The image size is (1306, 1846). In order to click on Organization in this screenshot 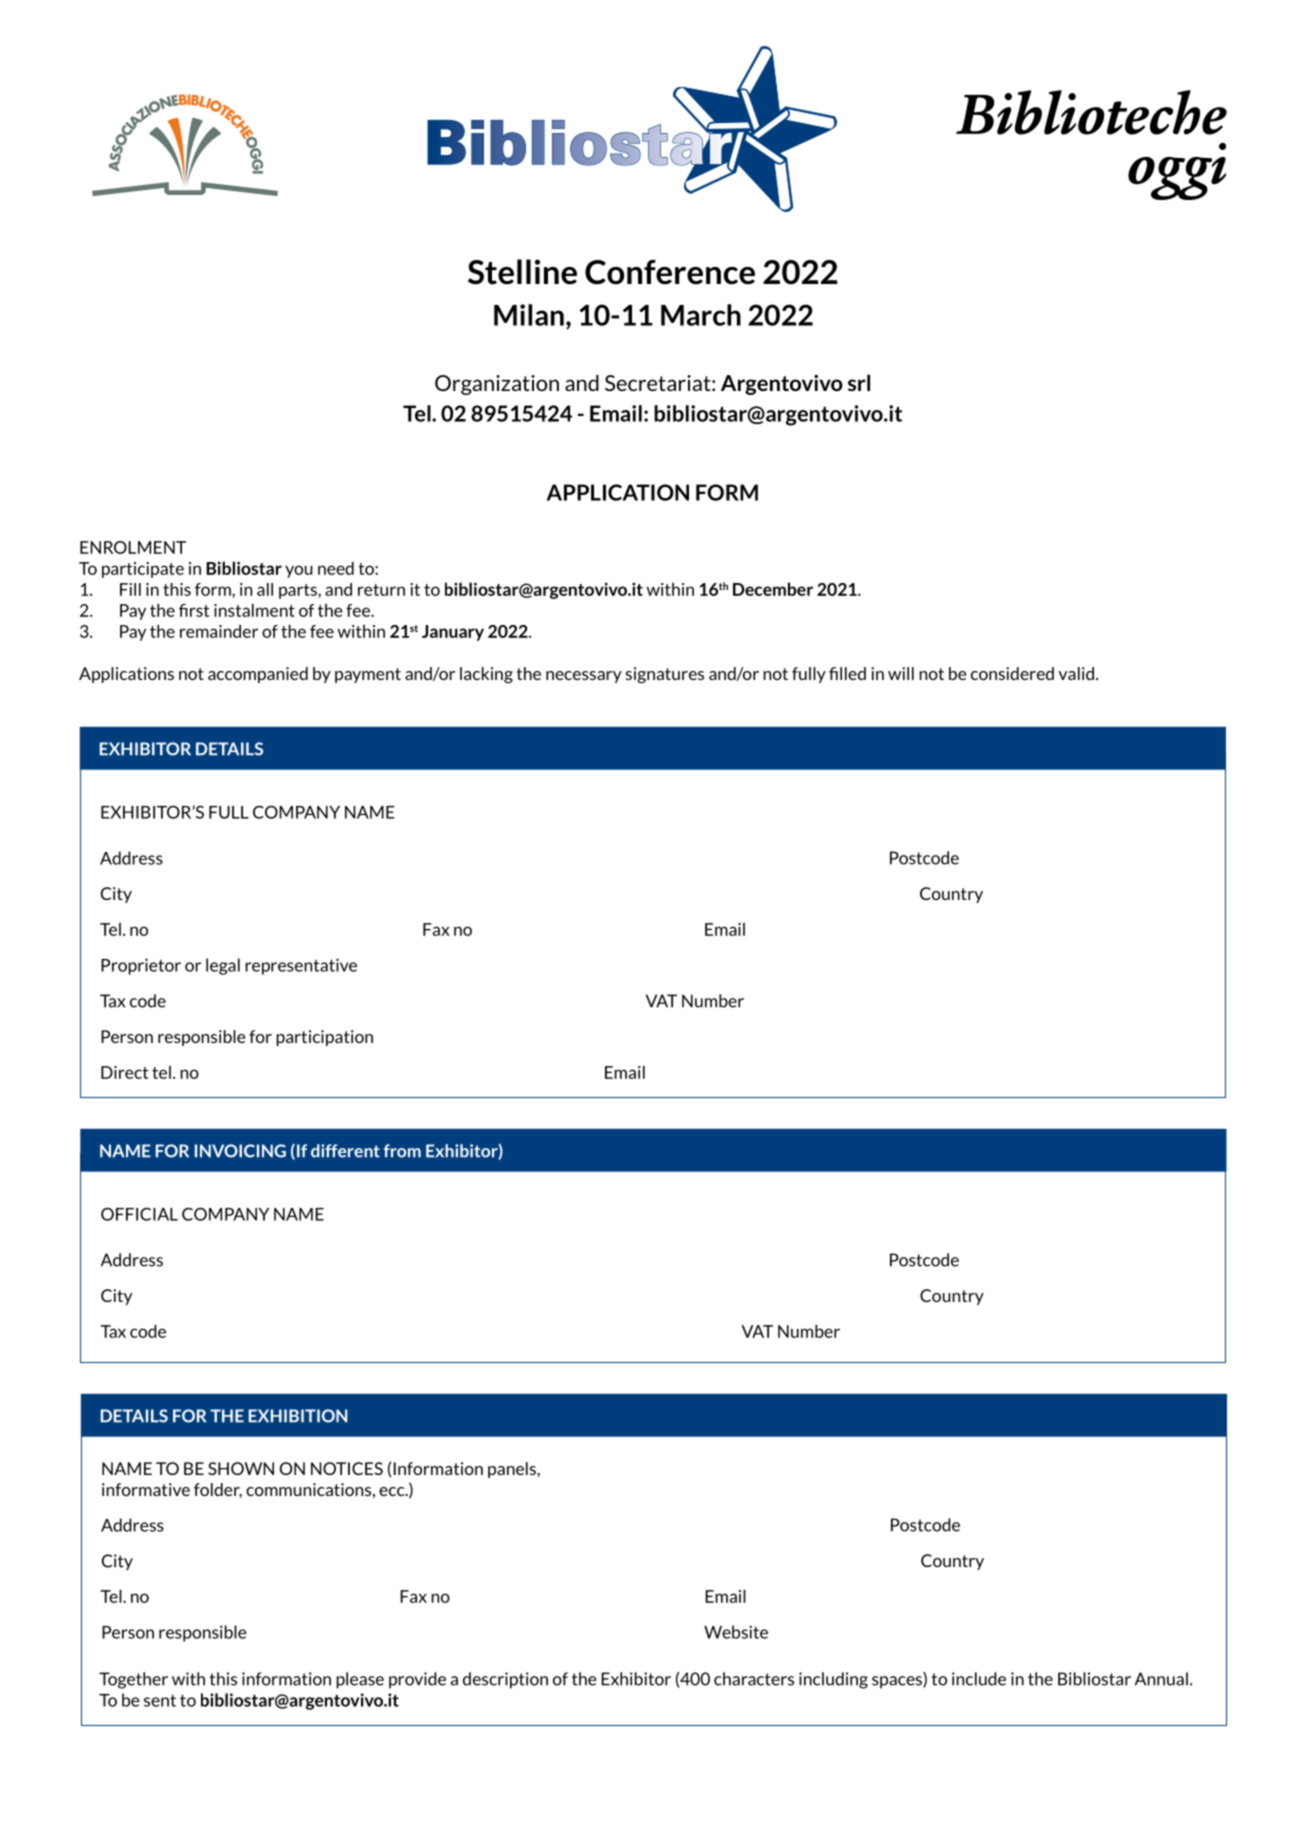, I will do `click(497, 385)`.
